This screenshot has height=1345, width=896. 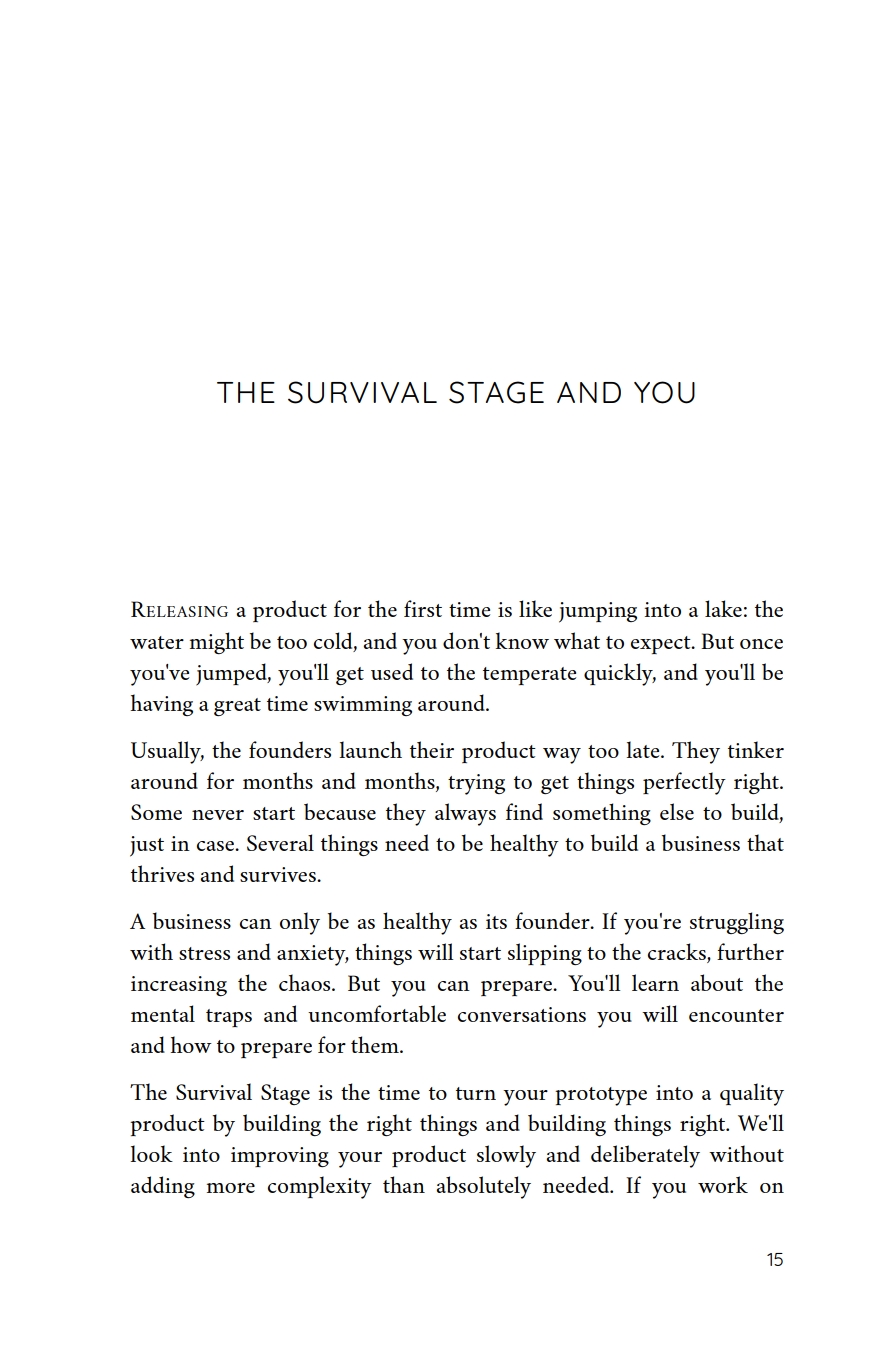 I want to click on might, so click(x=217, y=643).
